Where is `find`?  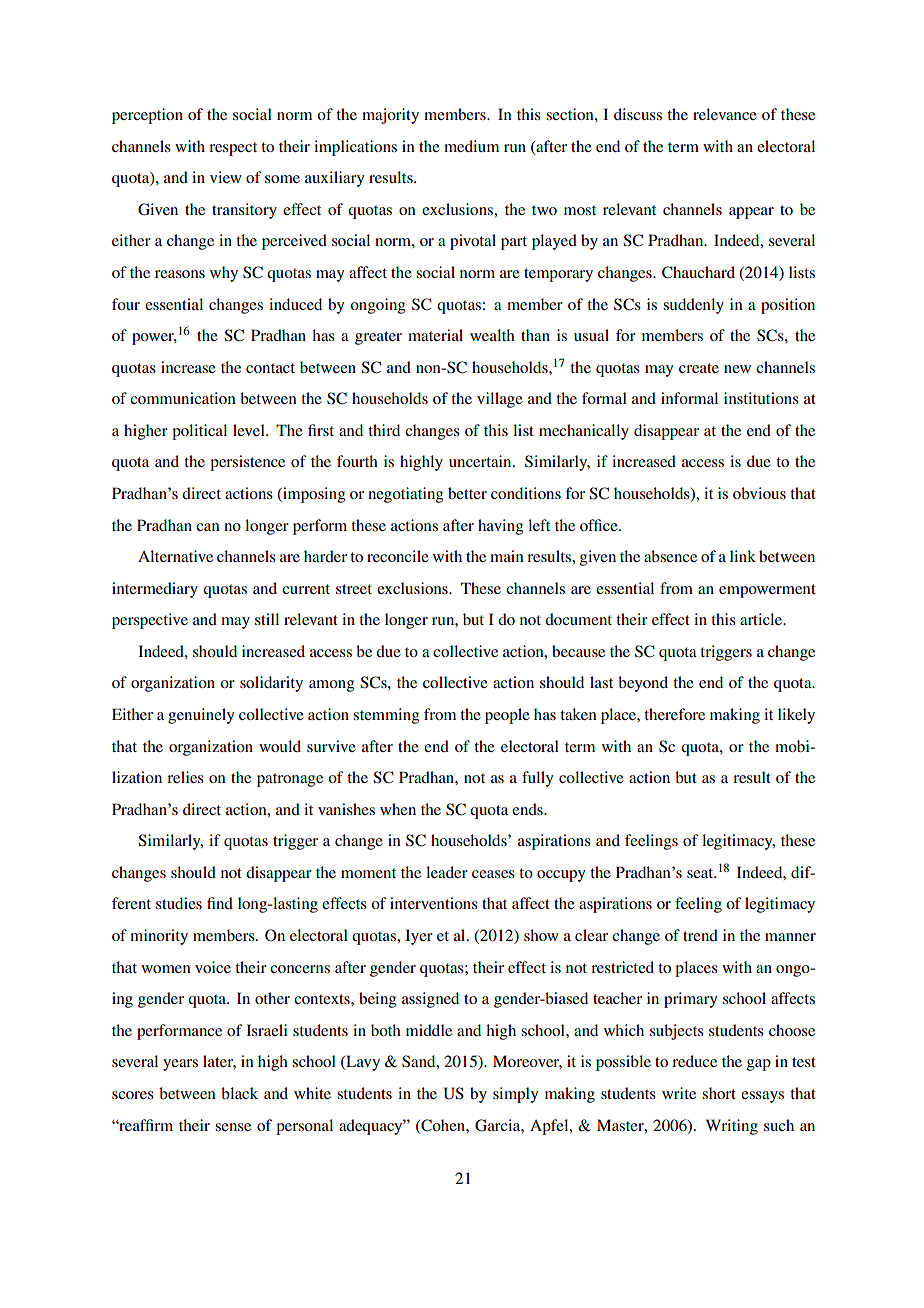
find is located at coordinates (220, 903).
